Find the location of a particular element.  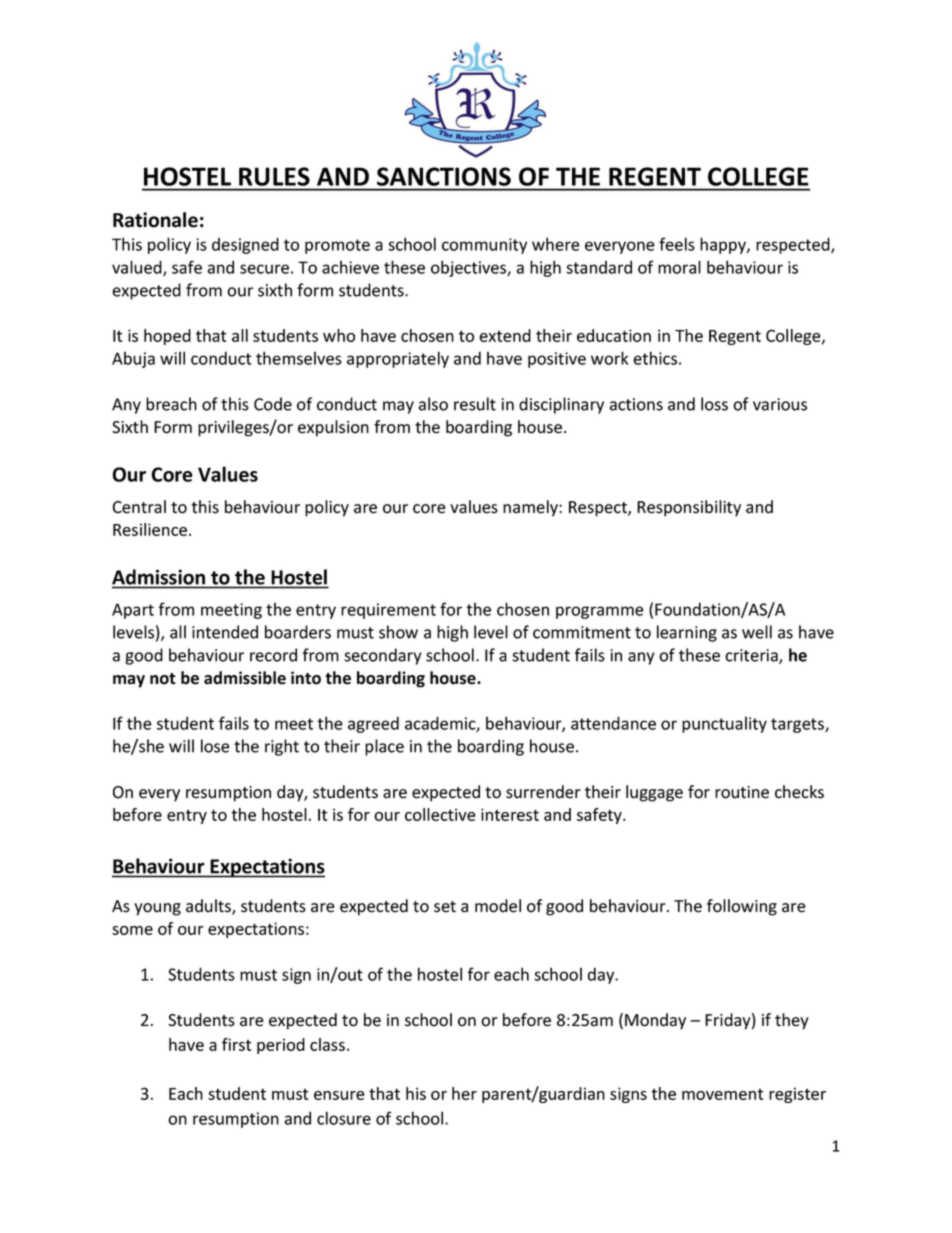

Rationale is located at coordinates (155, 220).
